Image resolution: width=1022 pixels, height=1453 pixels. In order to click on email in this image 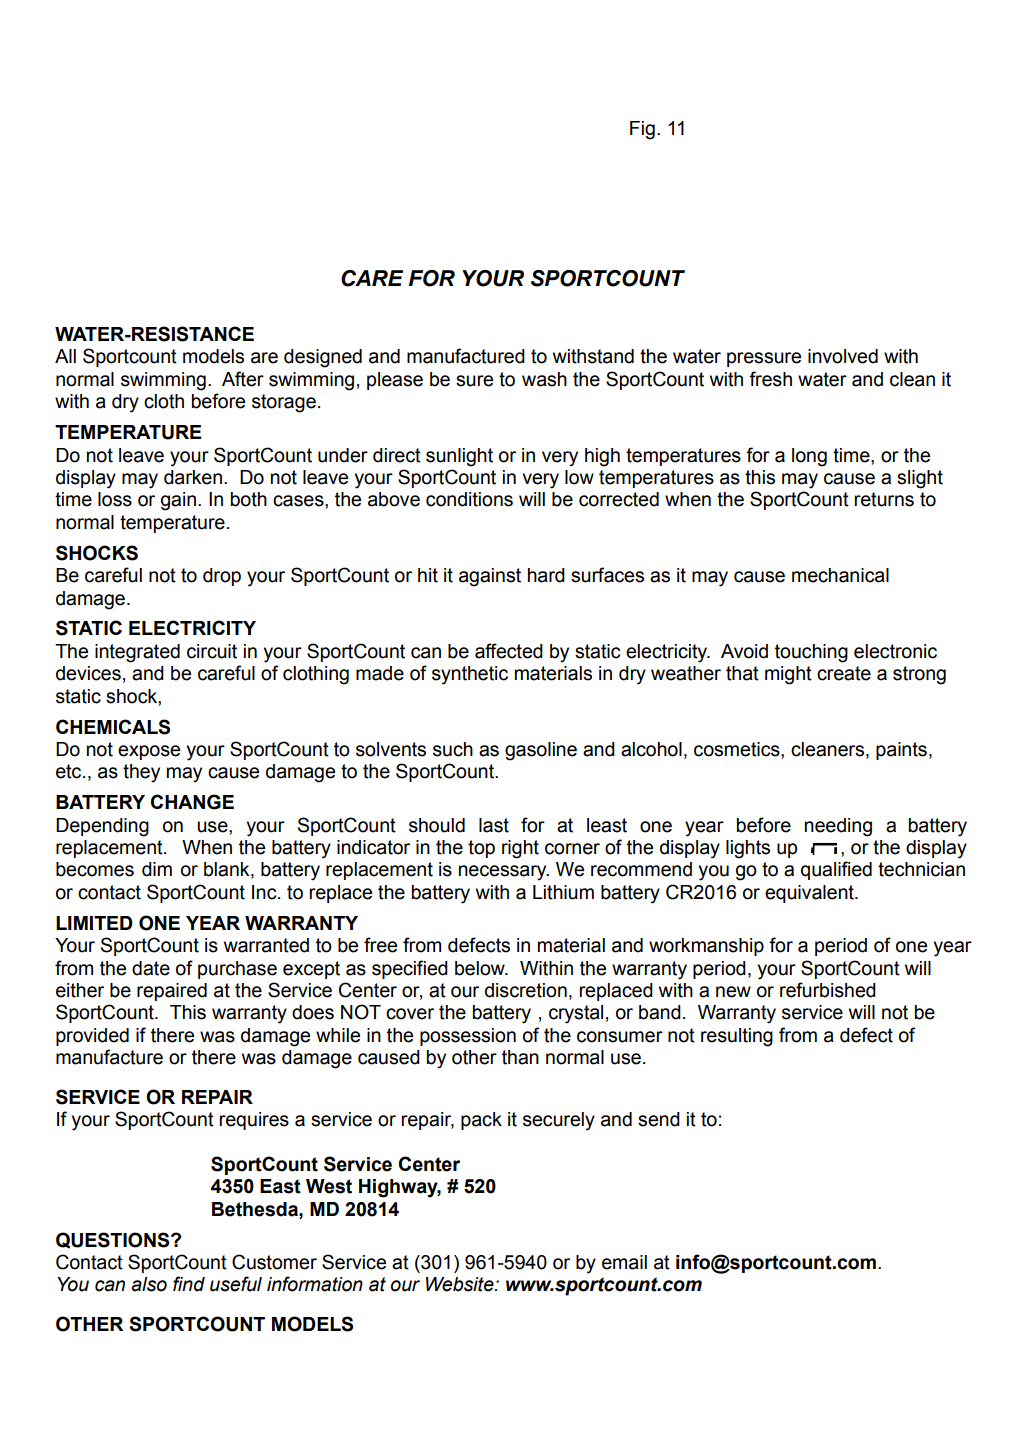, I will do `click(624, 1262)`.
